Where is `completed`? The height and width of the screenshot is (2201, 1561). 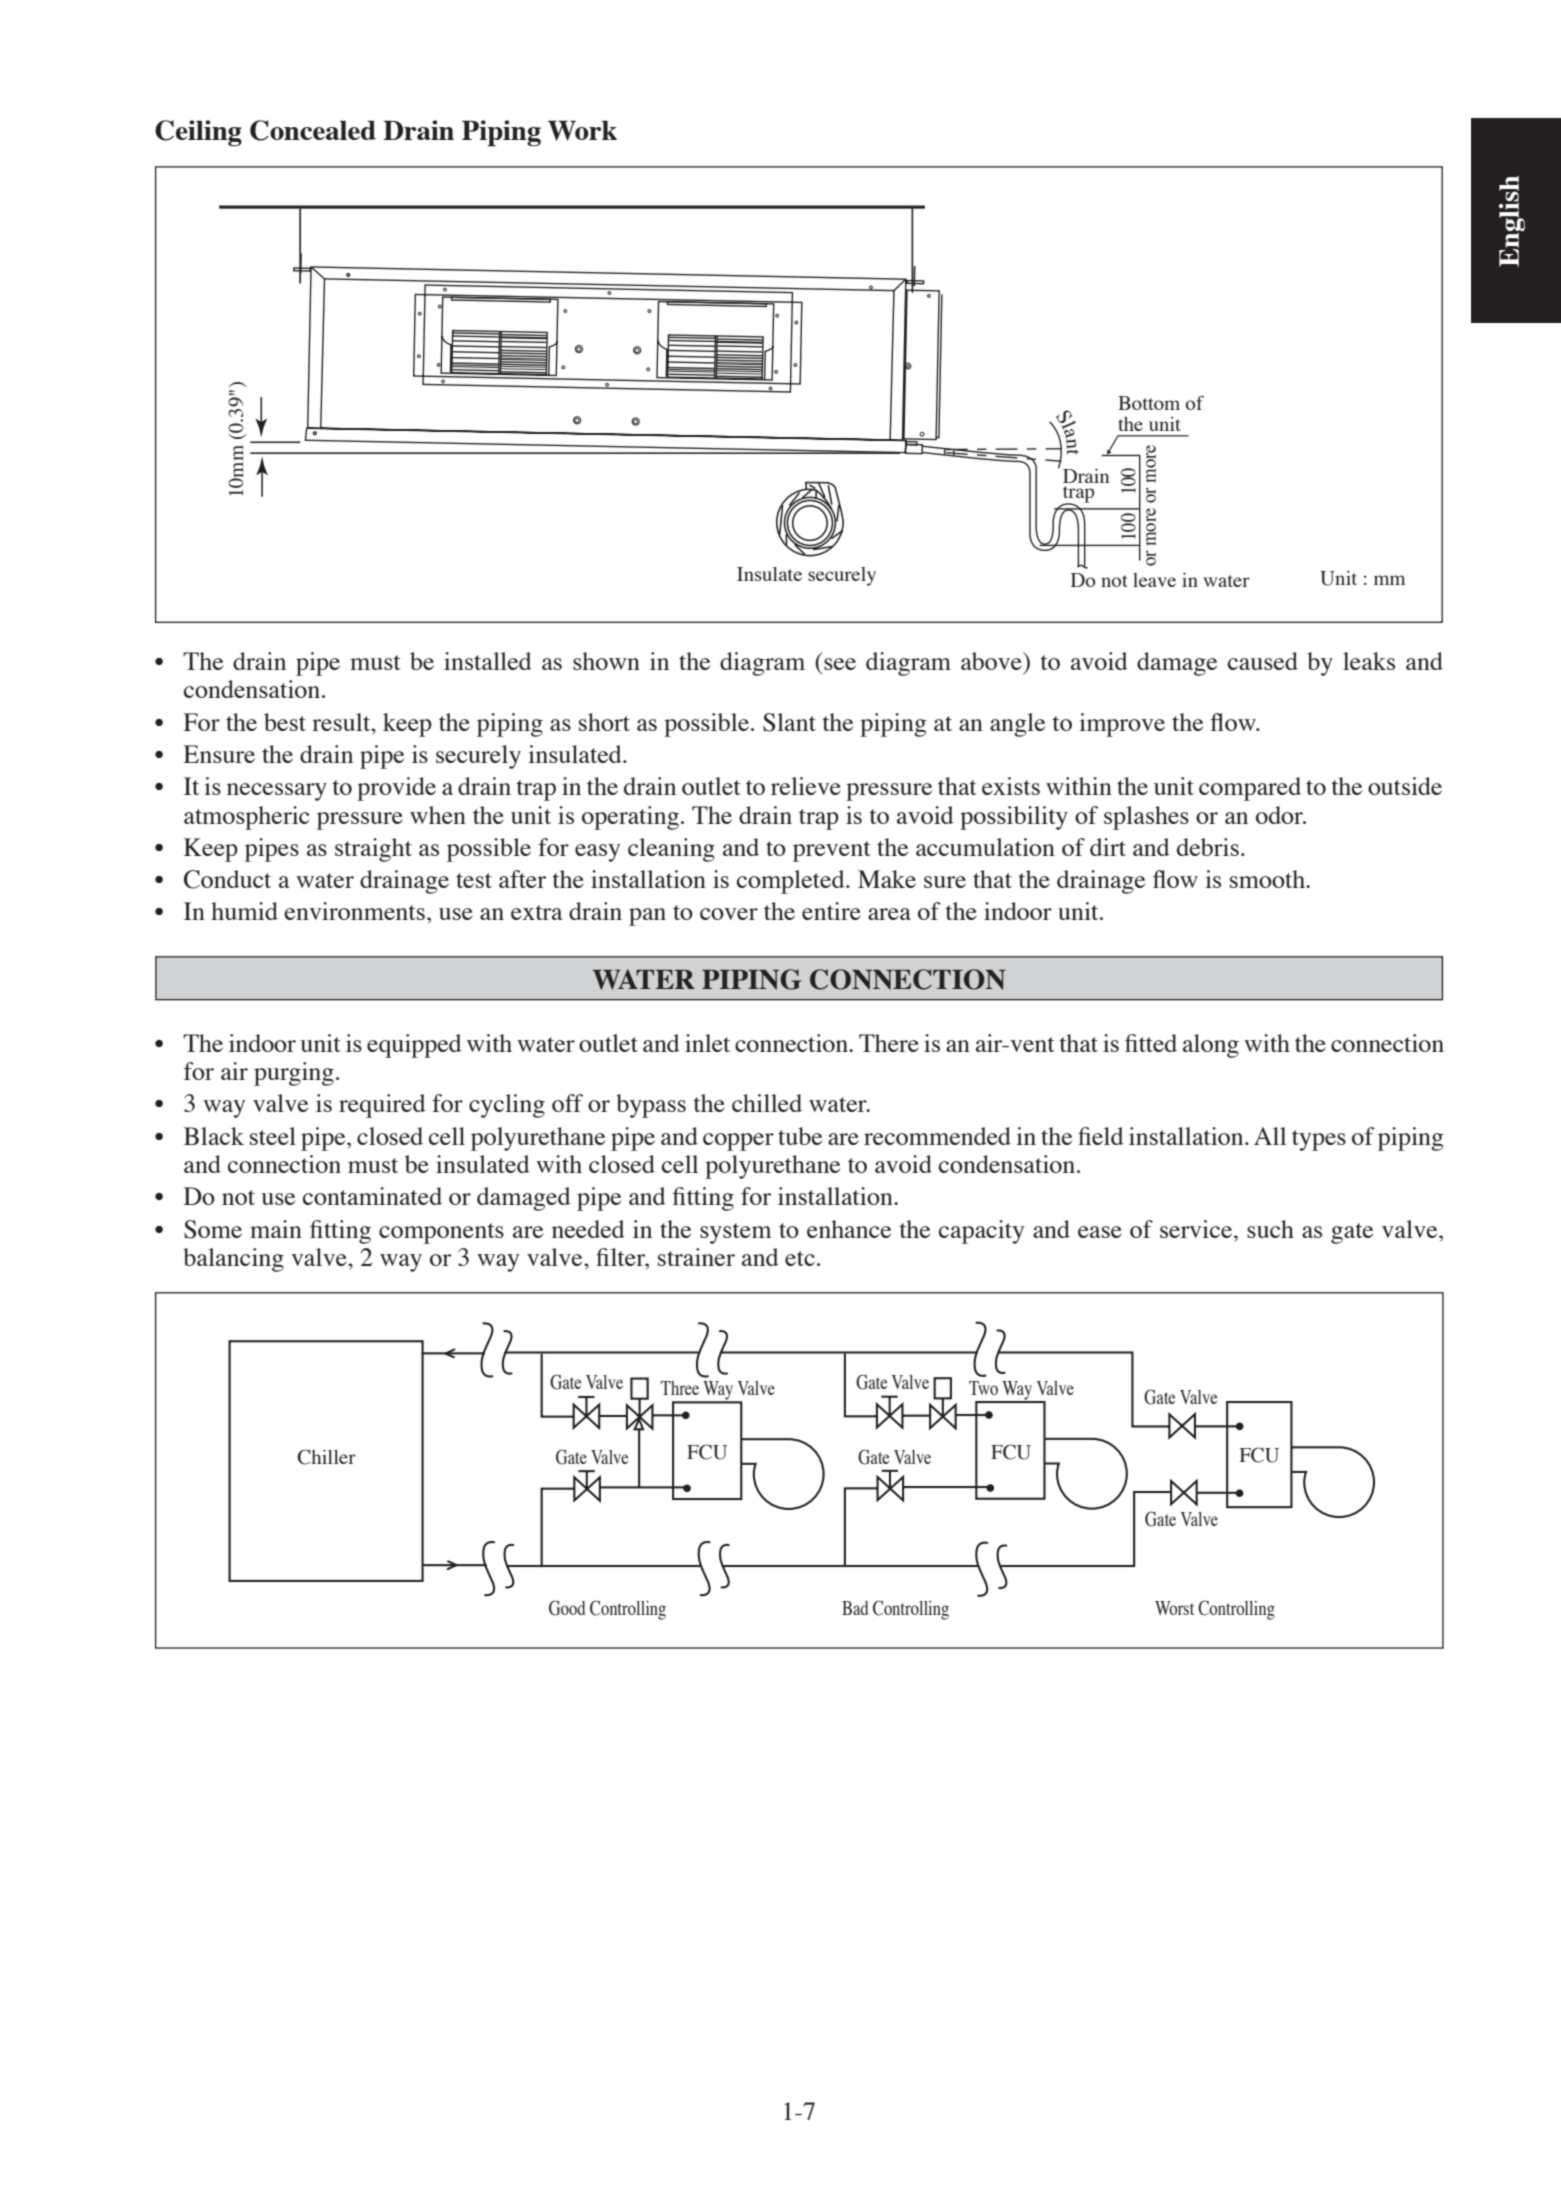 completed is located at coordinates (792, 882).
